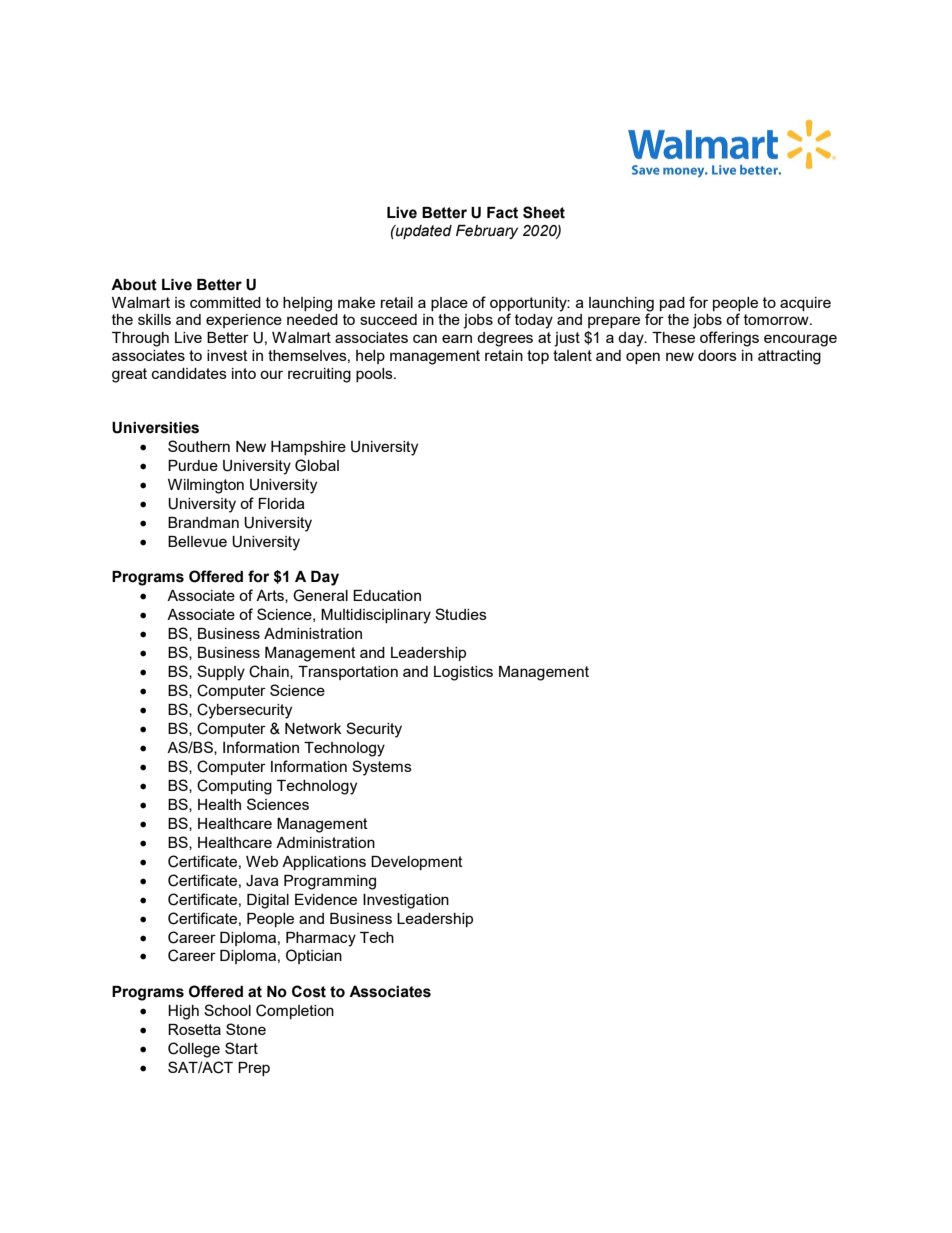 Image resolution: width=952 pixels, height=1233 pixels. What do you see at coordinates (487, 232) in the document?
I see `February` at bounding box center [487, 232].
